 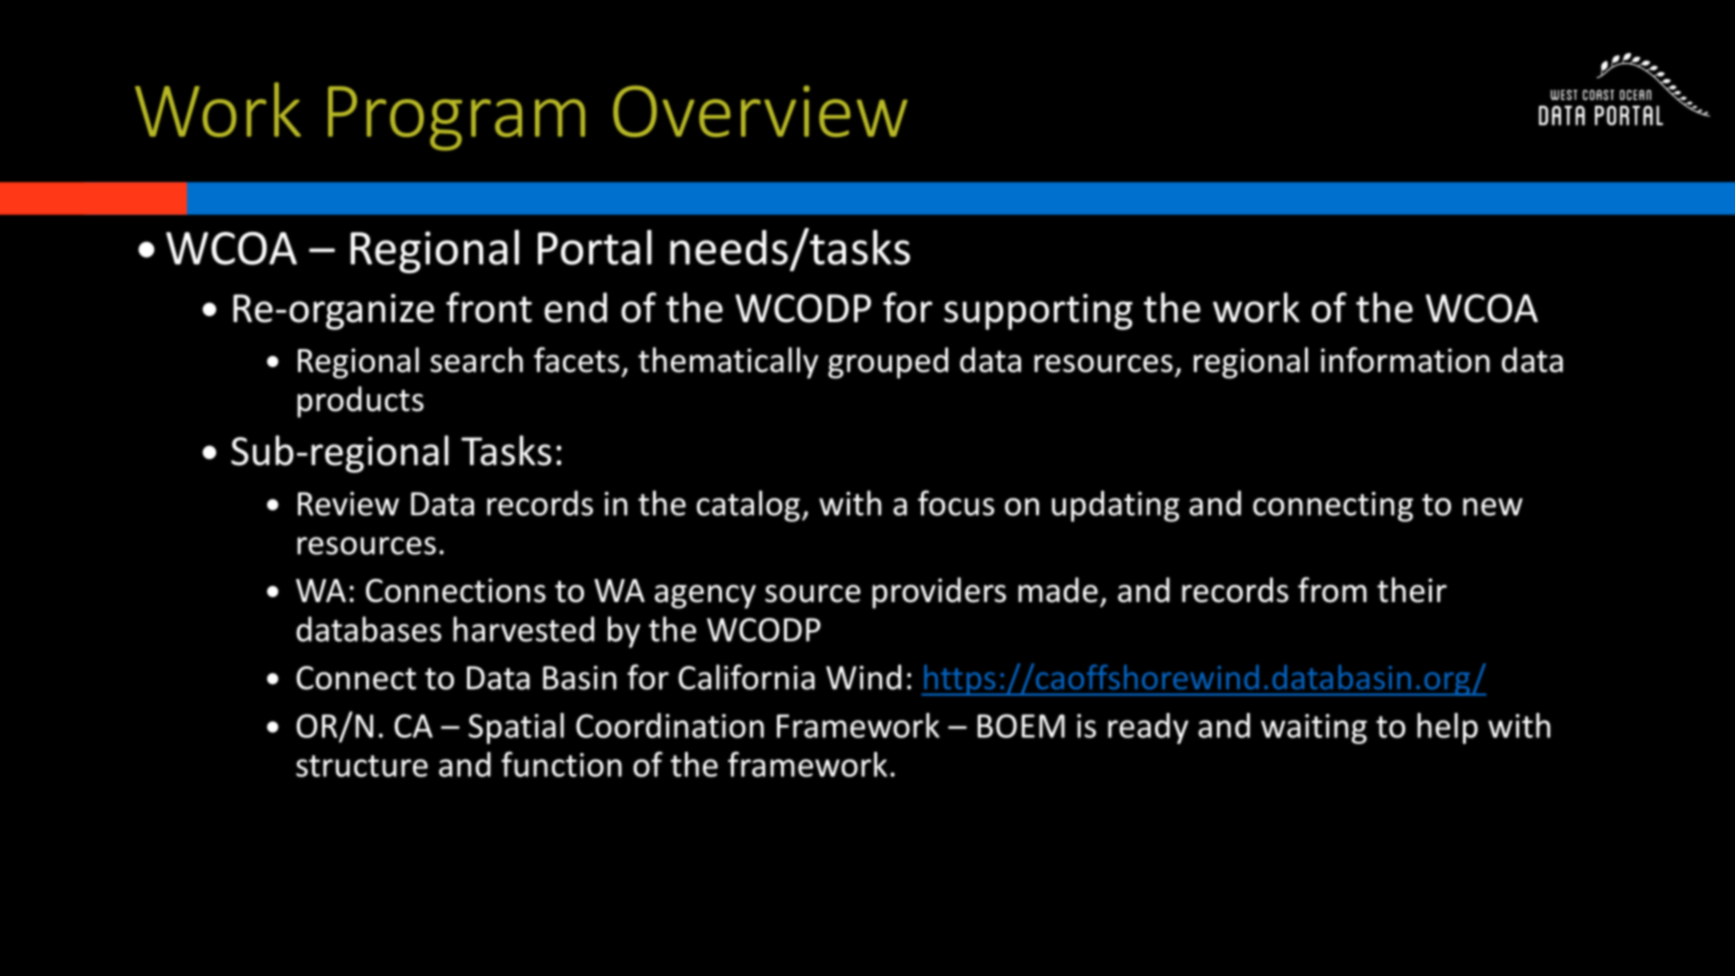 What do you see at coordinates (1405, 360) in the screenshot?
I see `information` at bounding box center [1405, 360].
